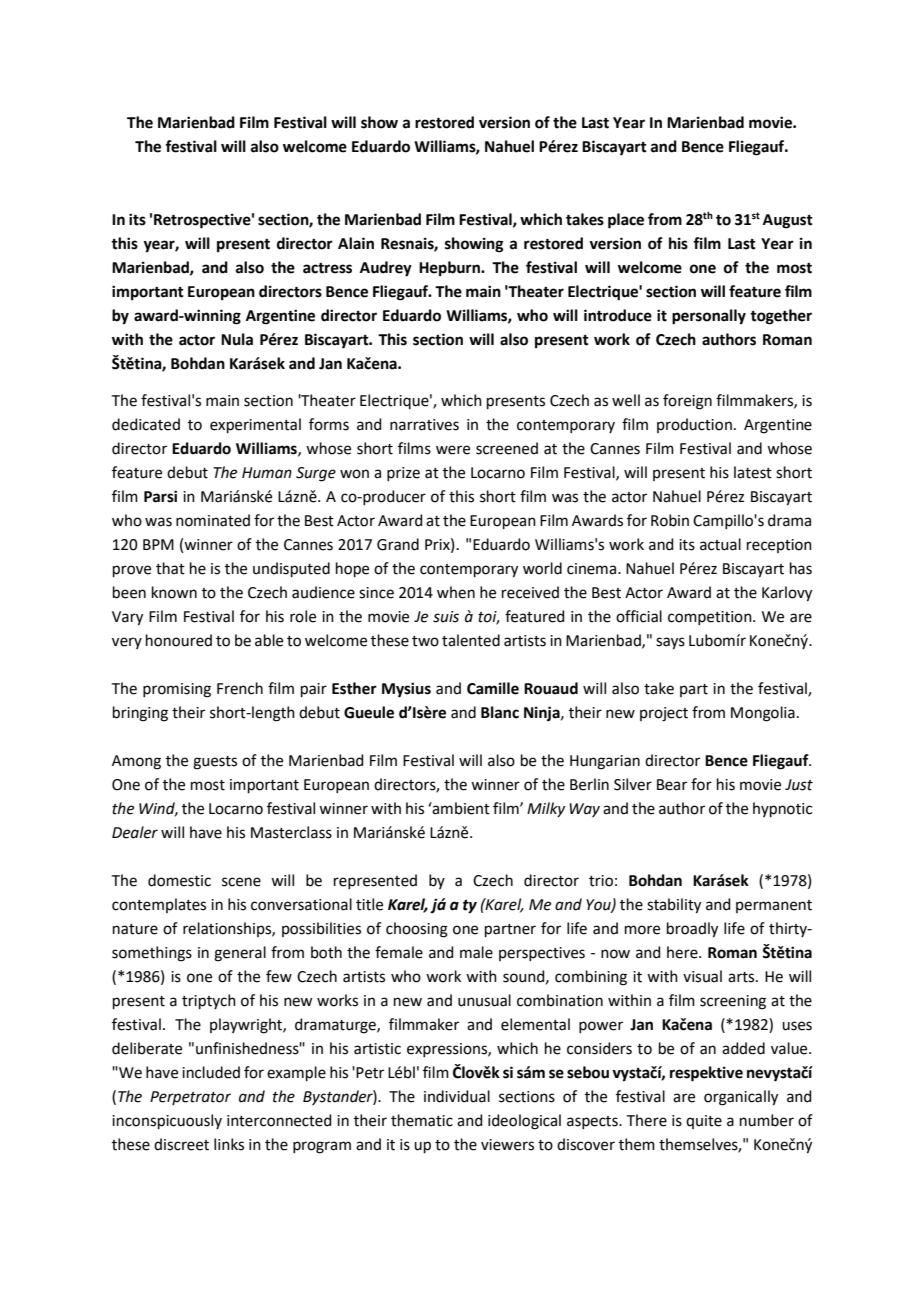 The image size is (924, 1309). What do you see at coordinates (450, 269) in the screenshot?
I see `Hepburn` at bounding box center [450, 269].
